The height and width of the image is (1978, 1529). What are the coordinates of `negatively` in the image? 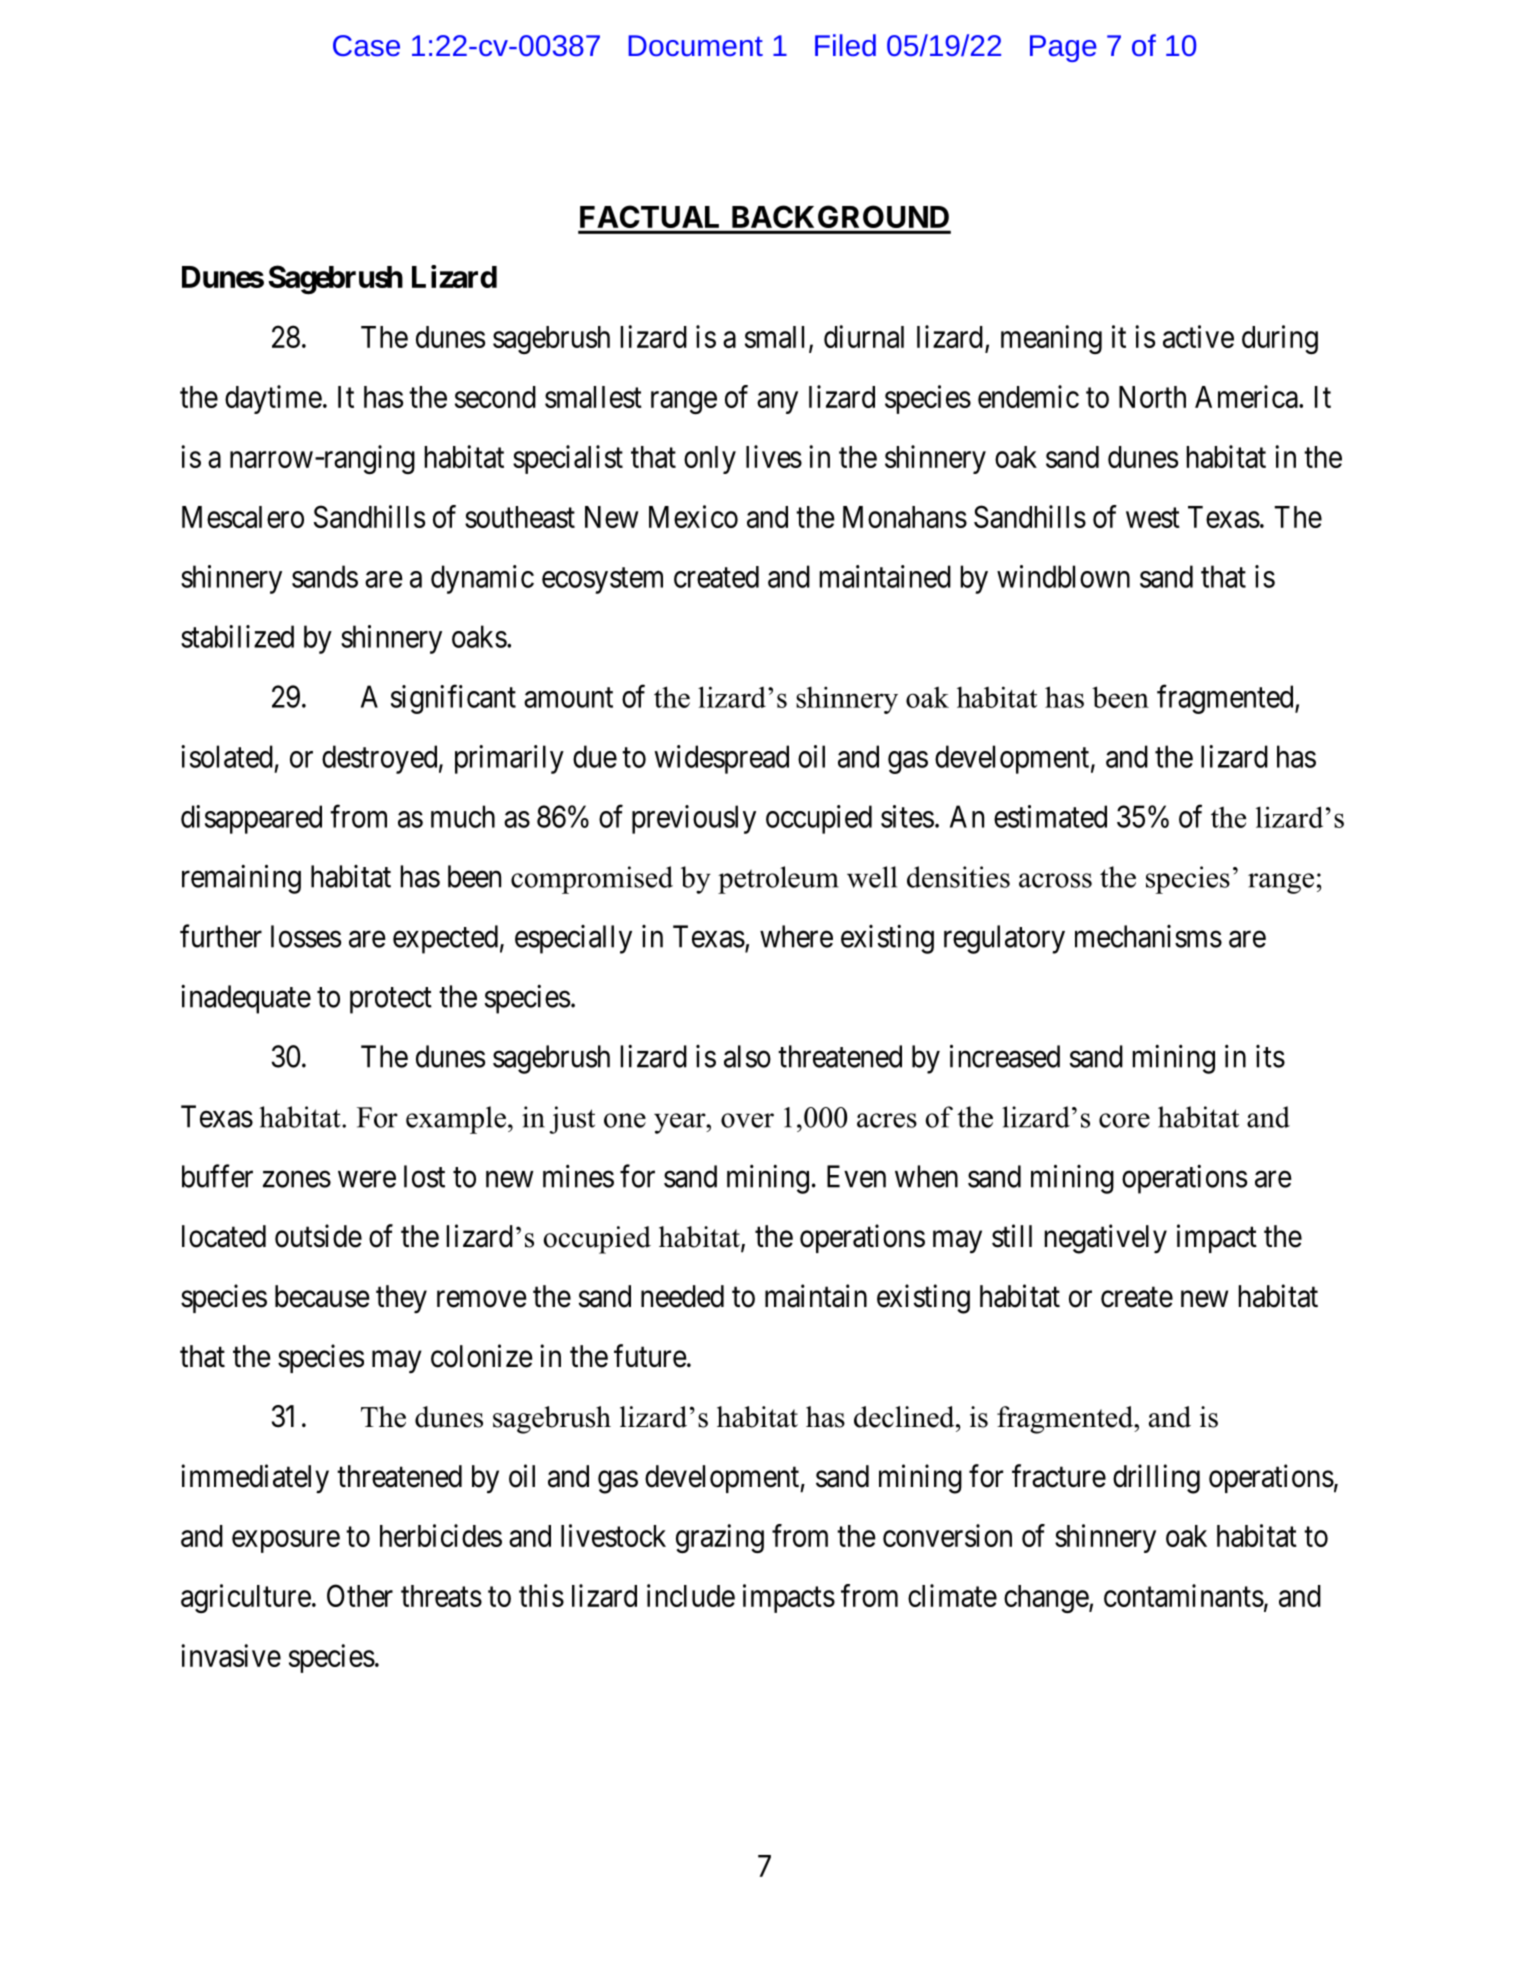 It's located at (1105, 1239).
